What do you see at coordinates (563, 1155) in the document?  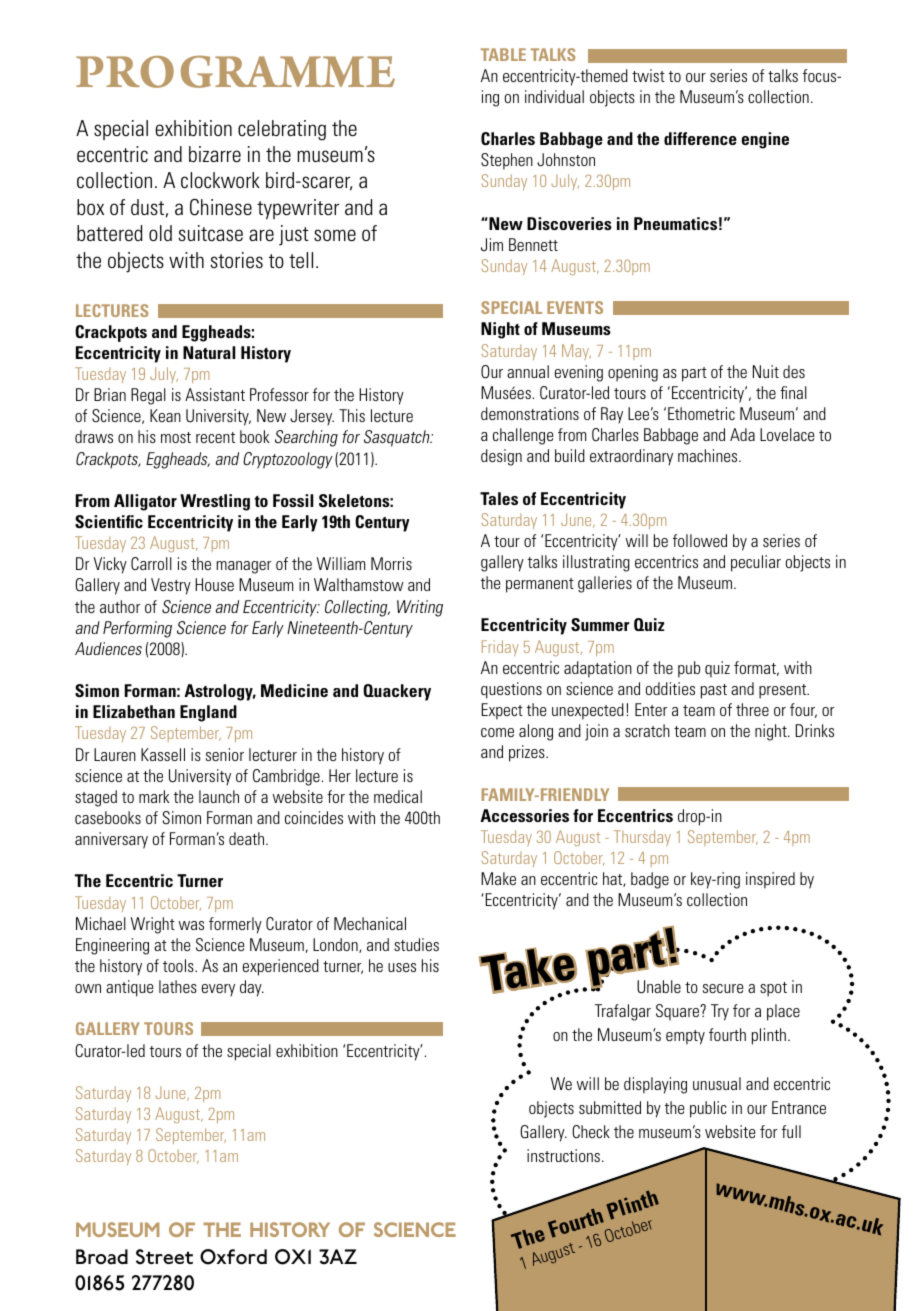 I see `instructions` at bounding box center [563, 1155].
